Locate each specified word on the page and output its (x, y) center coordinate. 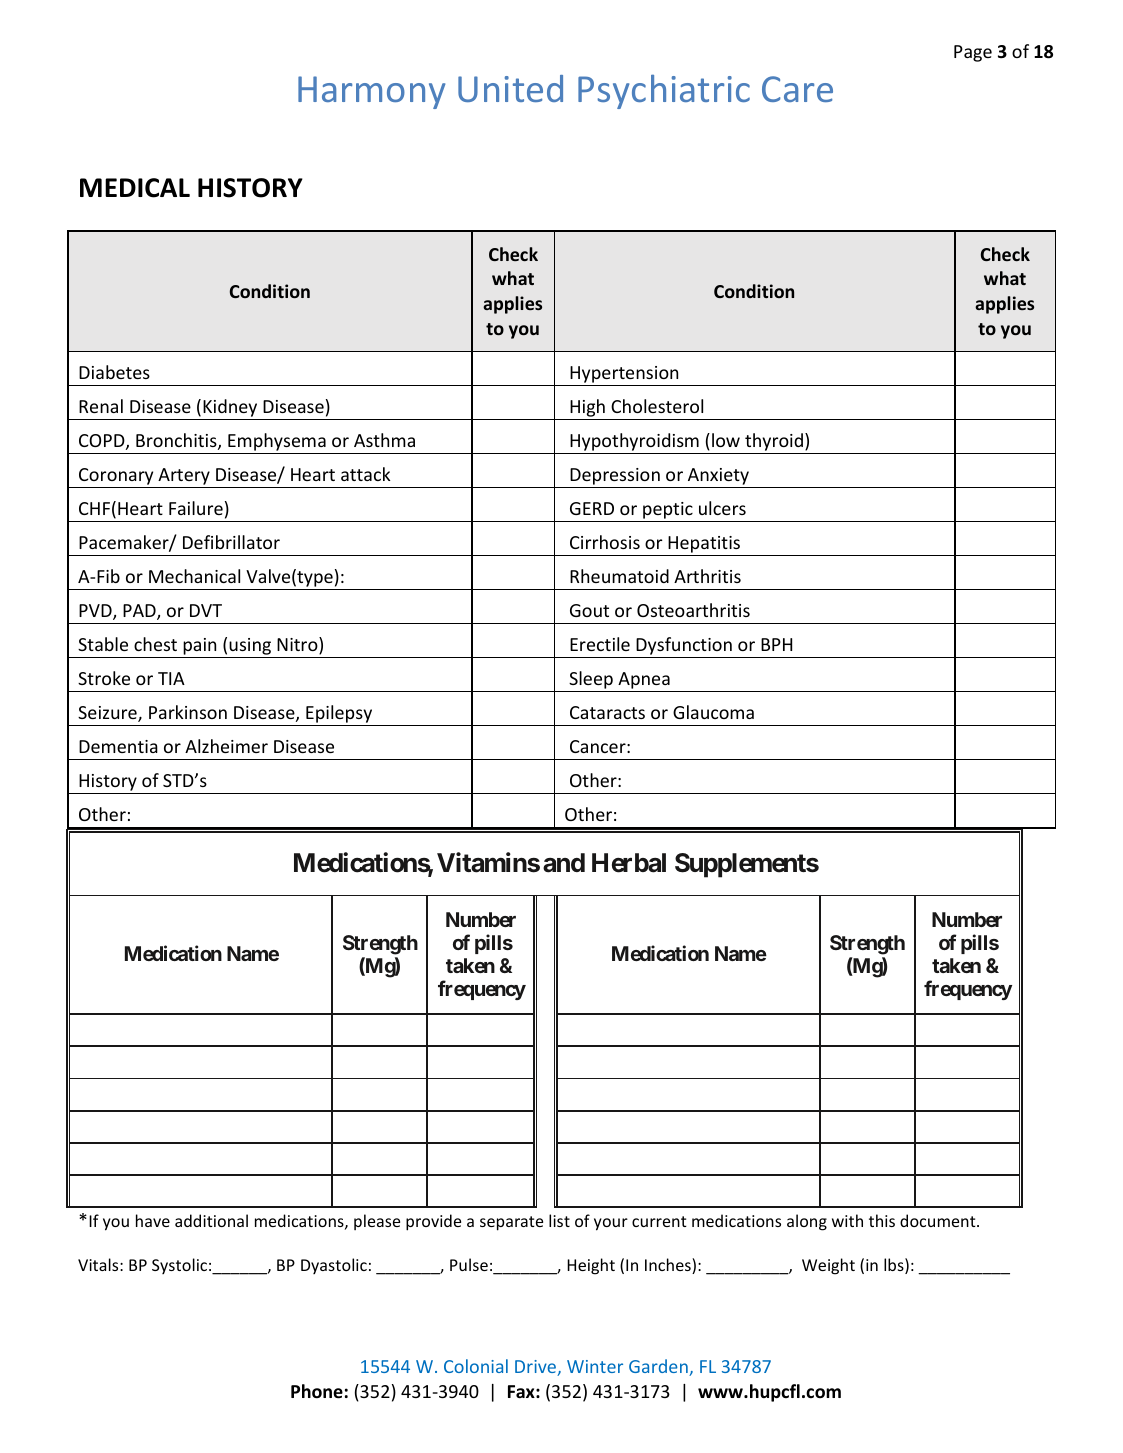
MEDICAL (135, 188)
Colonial (476, 1366)
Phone (317, 1391)
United (510, 88)
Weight (828, 1266)
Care (797, 89)
